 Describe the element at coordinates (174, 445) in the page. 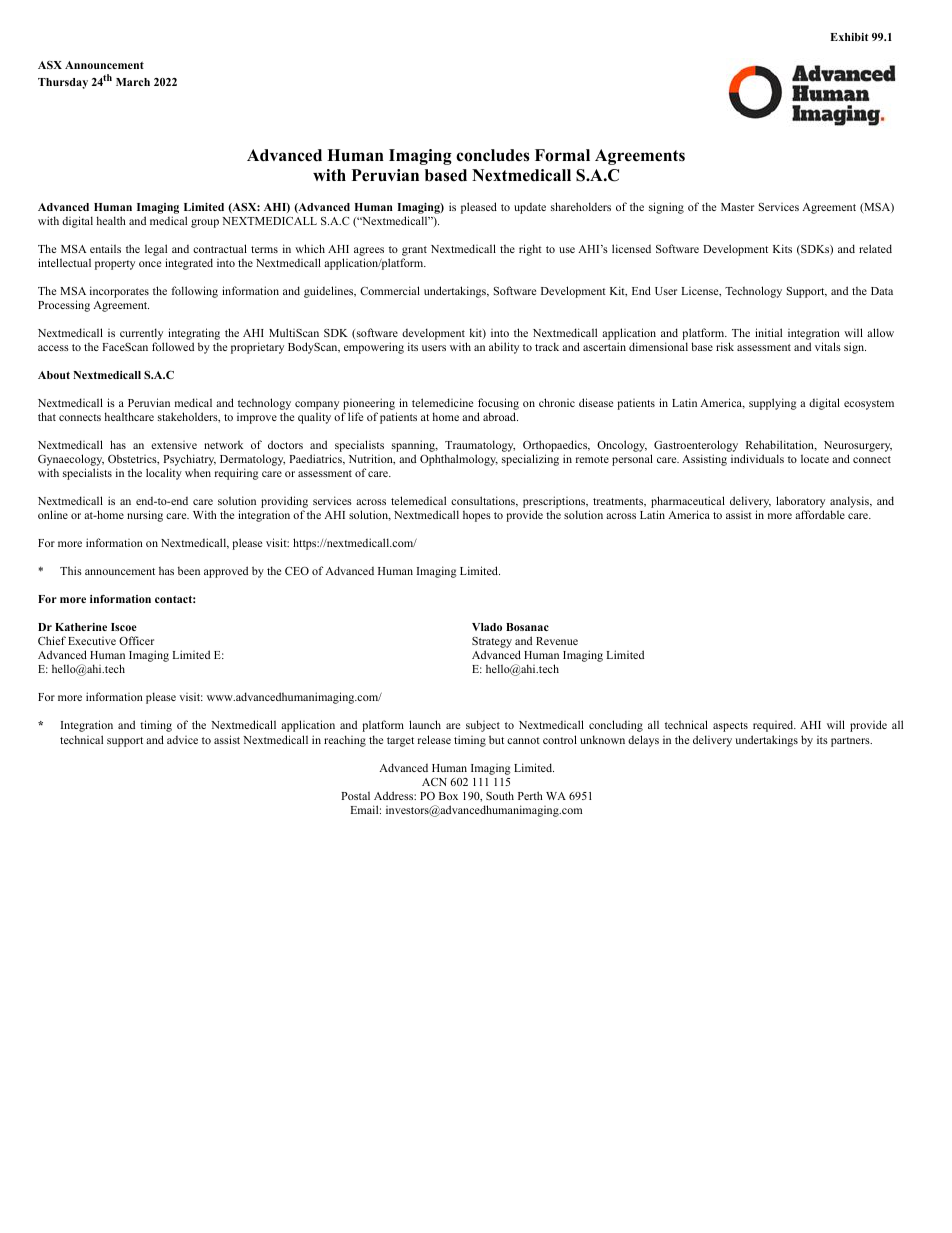

I see `extensive` at that location.
